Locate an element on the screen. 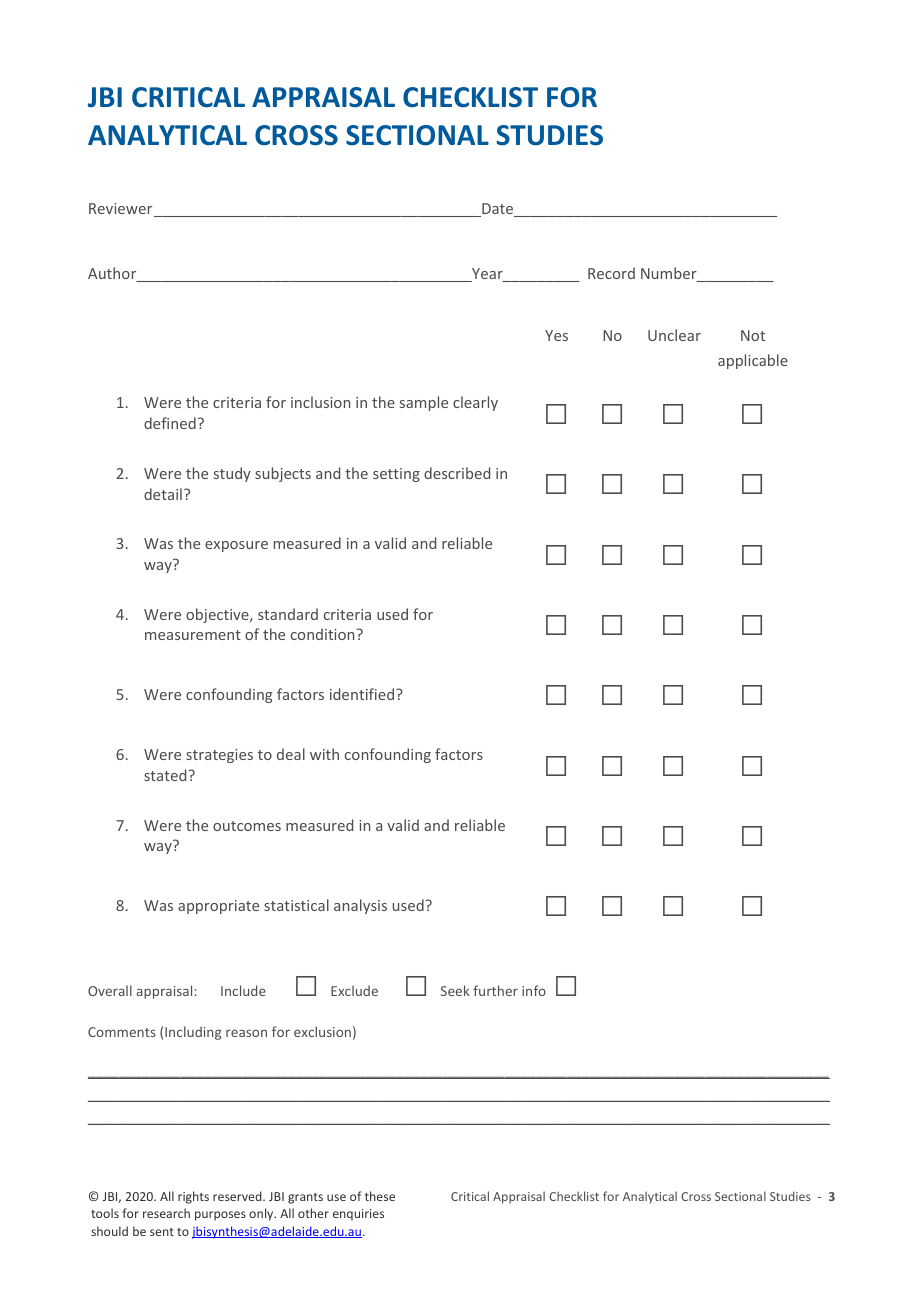 This screenshot has width=924, height=1307. appropriate is located at coordinates (218, 907).
